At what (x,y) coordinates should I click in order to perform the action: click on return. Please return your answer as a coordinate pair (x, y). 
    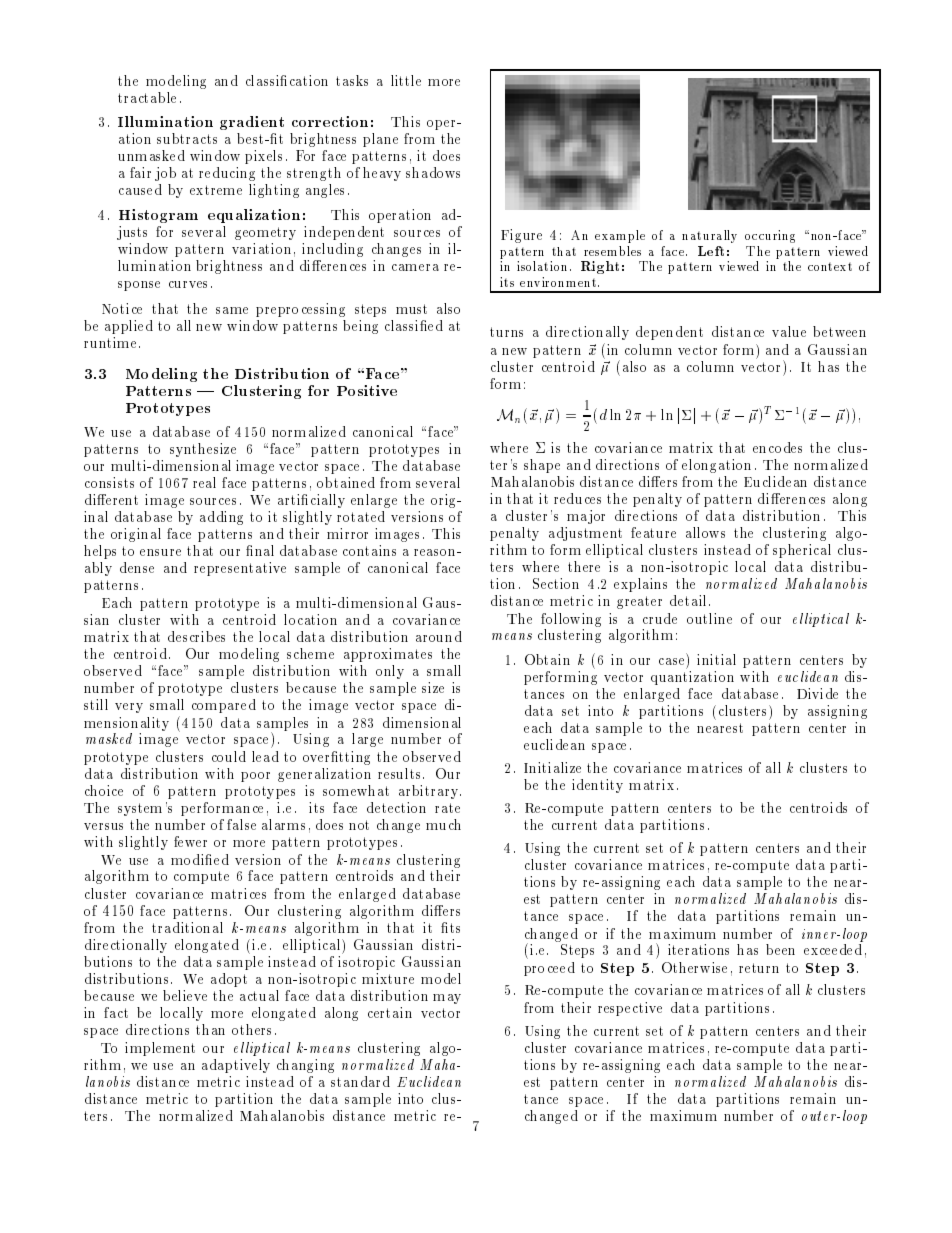
    Looking at the image, I should click on (759, 968).
